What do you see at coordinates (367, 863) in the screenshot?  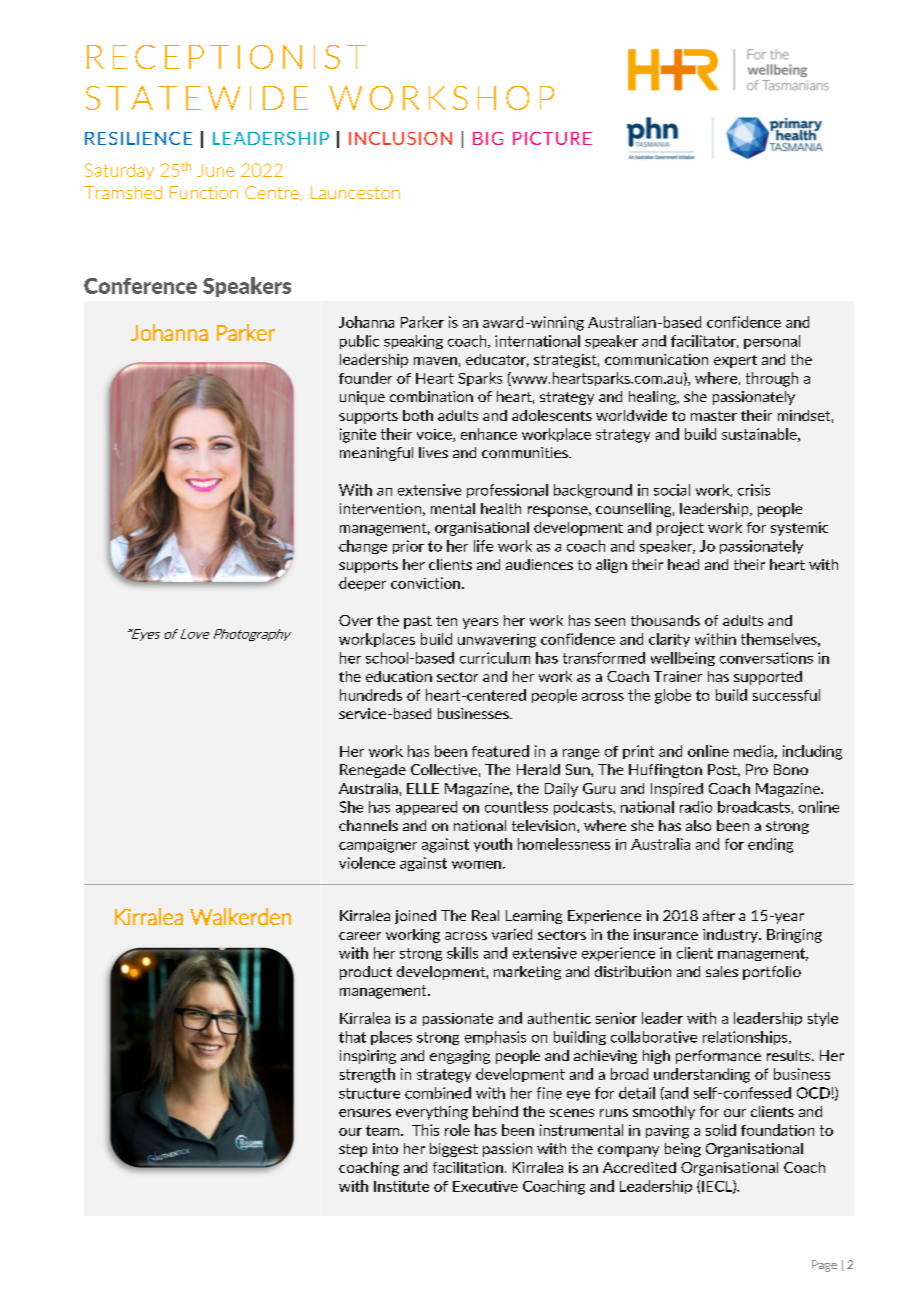 I see `violence` at bounding box center [367, 863].
